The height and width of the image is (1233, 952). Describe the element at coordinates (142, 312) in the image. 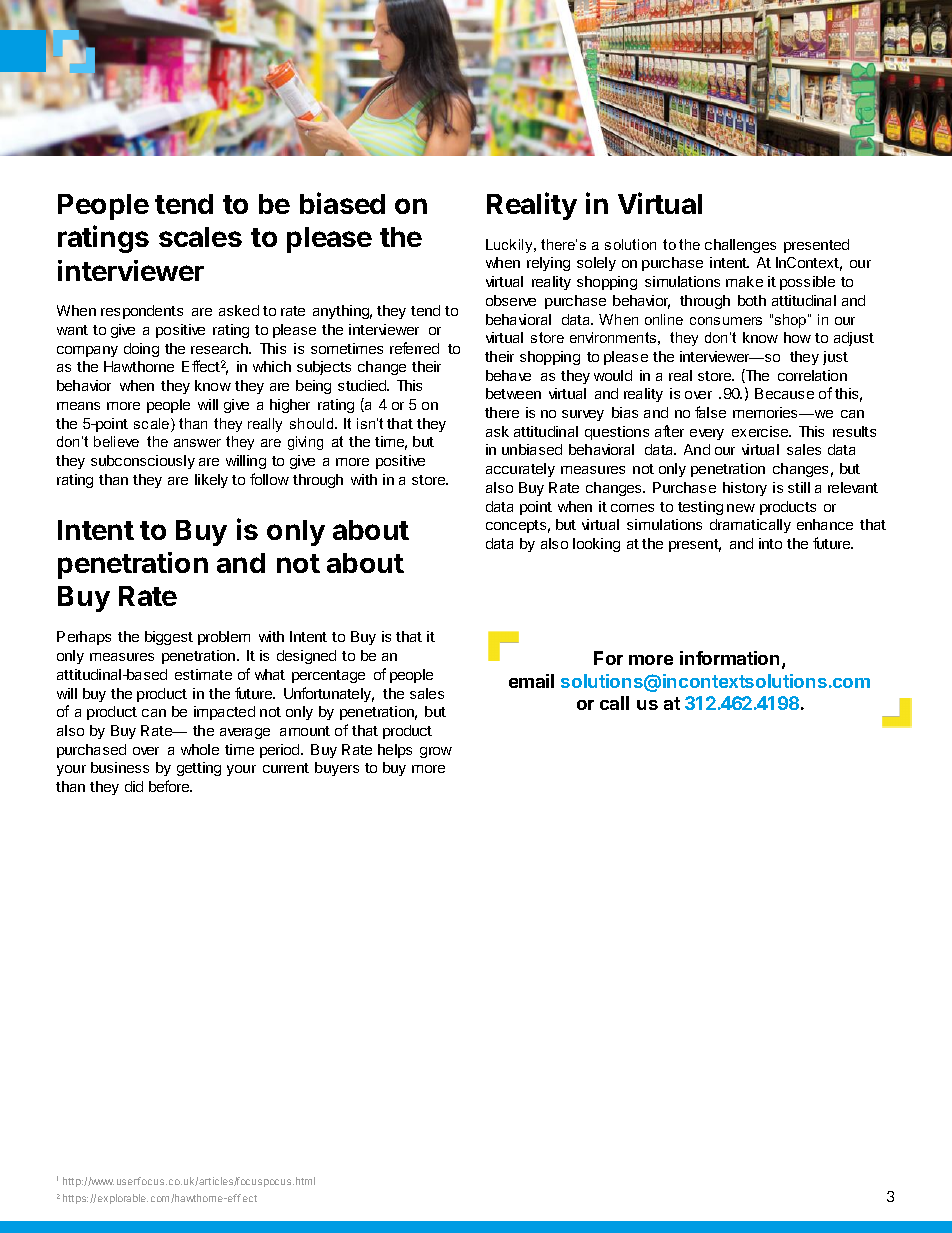

I see `respondents` at that location.
